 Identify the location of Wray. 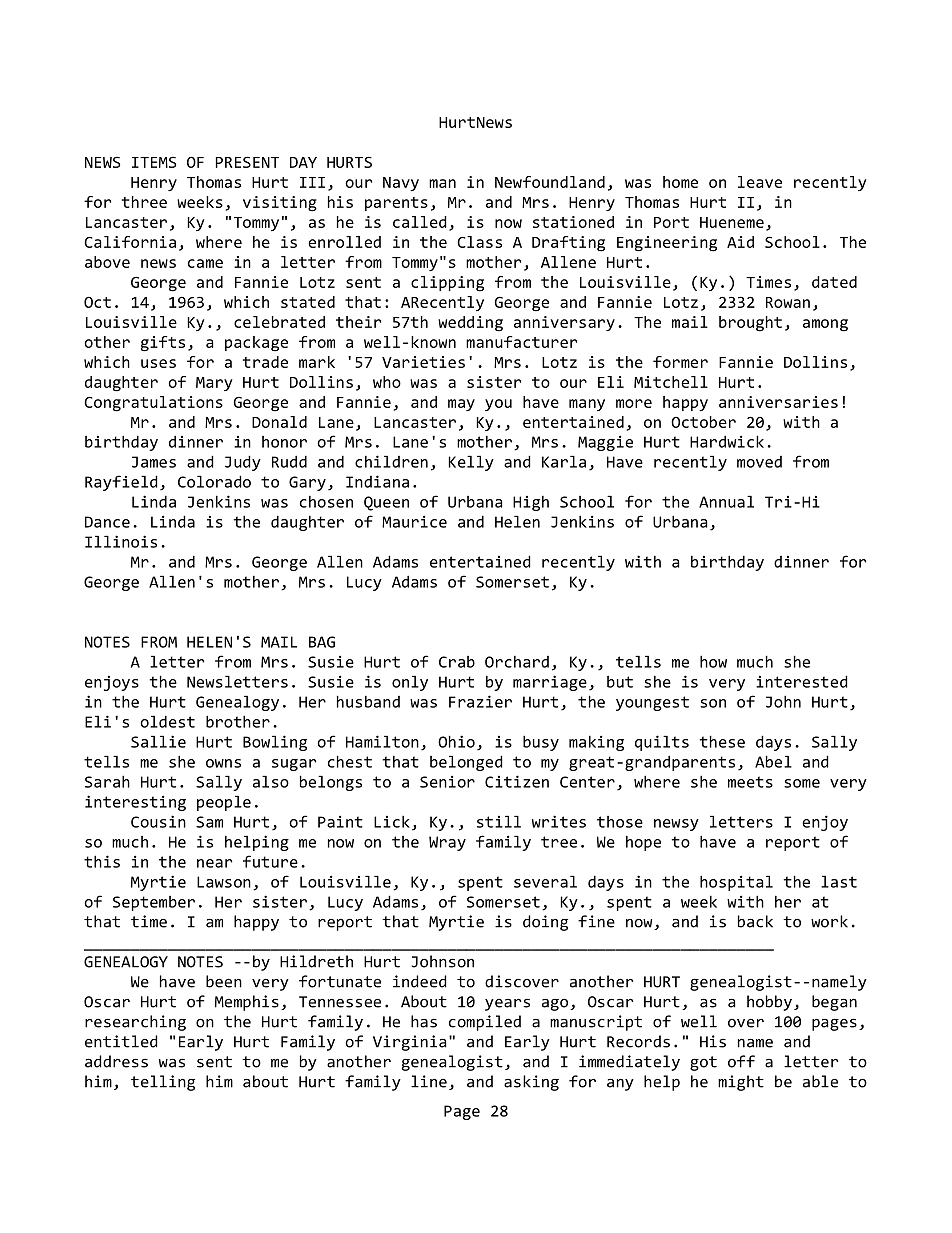
(447, 843).
